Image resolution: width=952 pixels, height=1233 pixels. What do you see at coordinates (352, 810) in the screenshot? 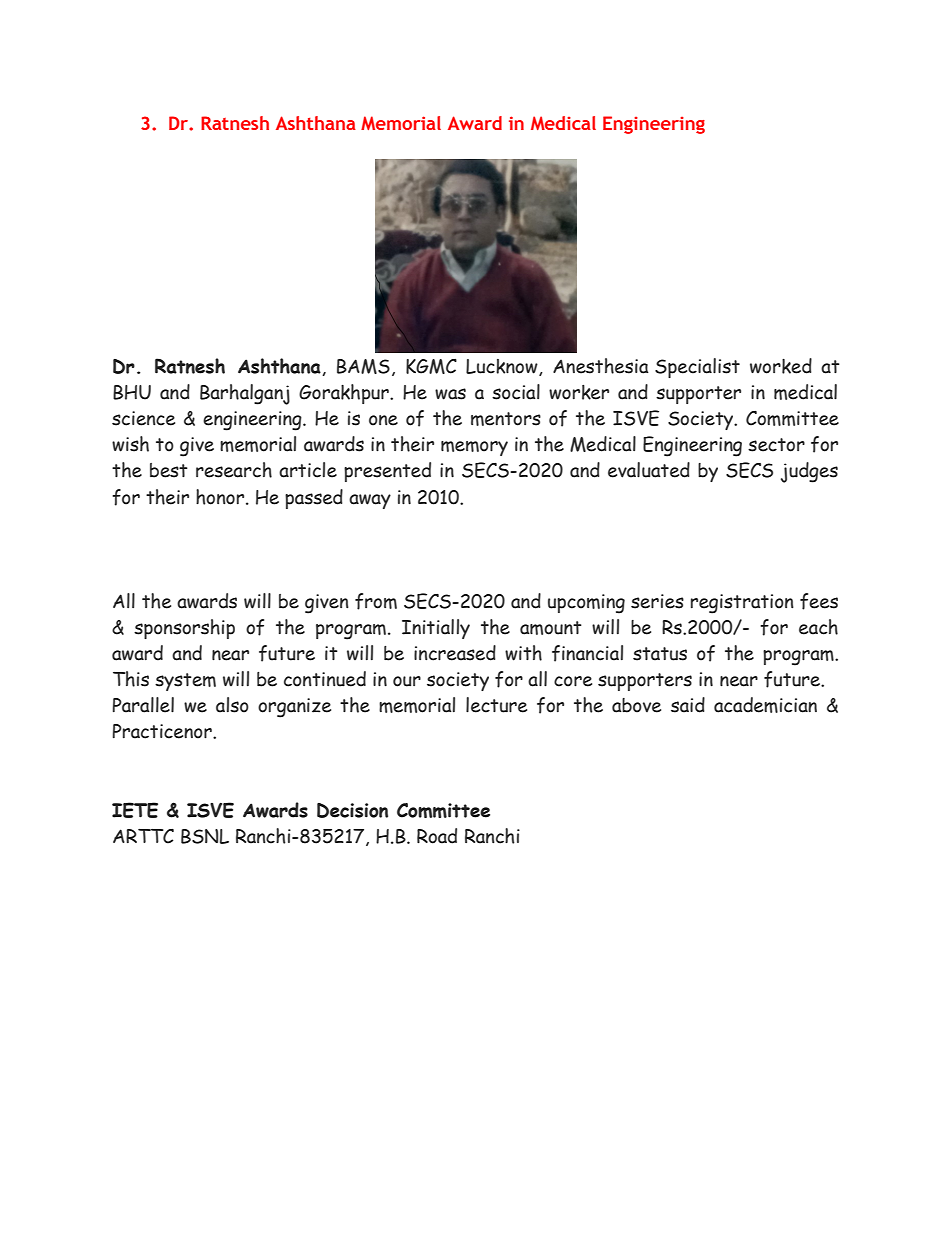
I see `Decision` at bounding box center [352, 810].
